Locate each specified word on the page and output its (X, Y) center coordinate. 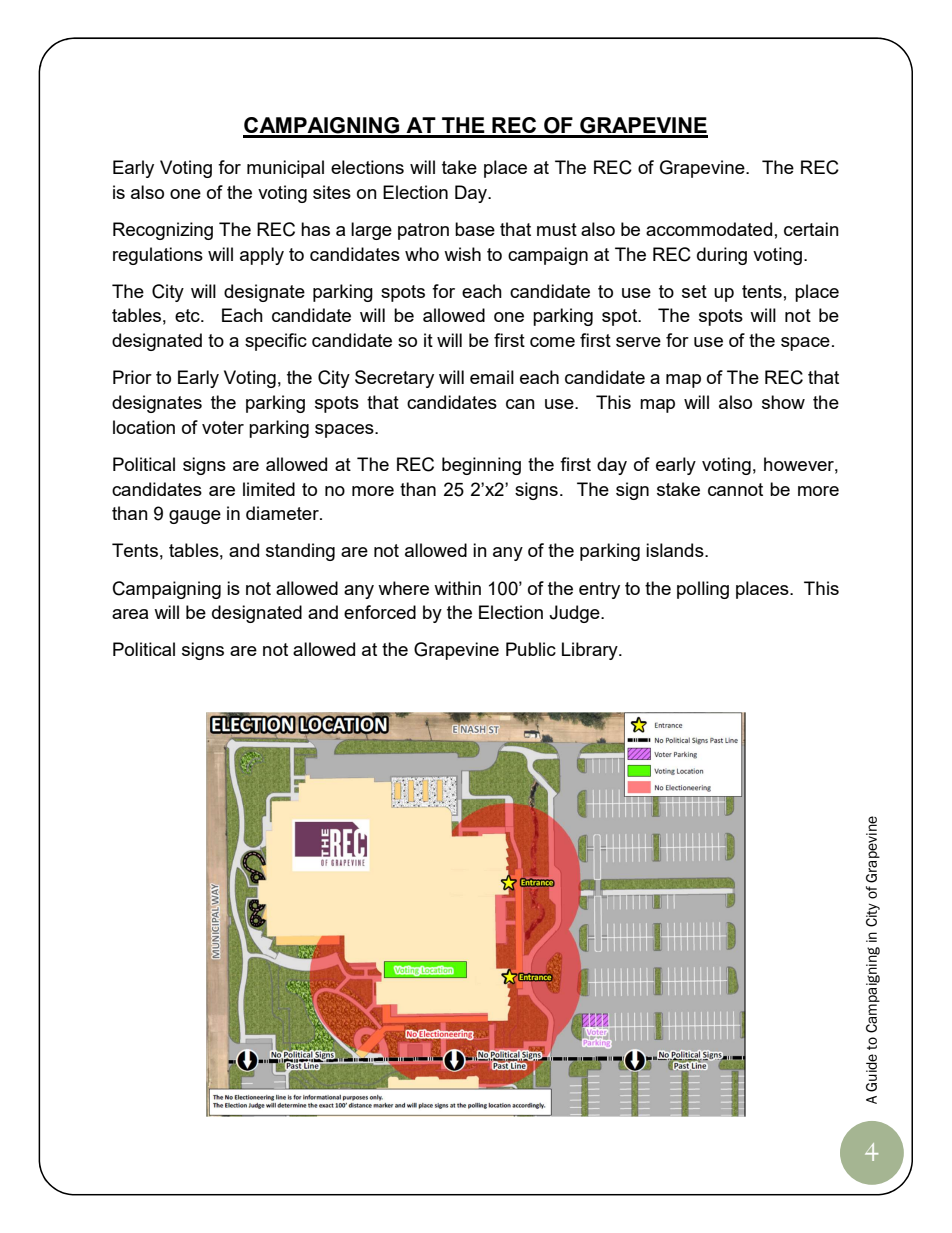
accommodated (709, 229)
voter (223, 427)
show (783, 402)
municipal (285, 169)
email (492, 377)
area (130, 614)
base (475, 229)
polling (703, 590)
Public (531, 649)
